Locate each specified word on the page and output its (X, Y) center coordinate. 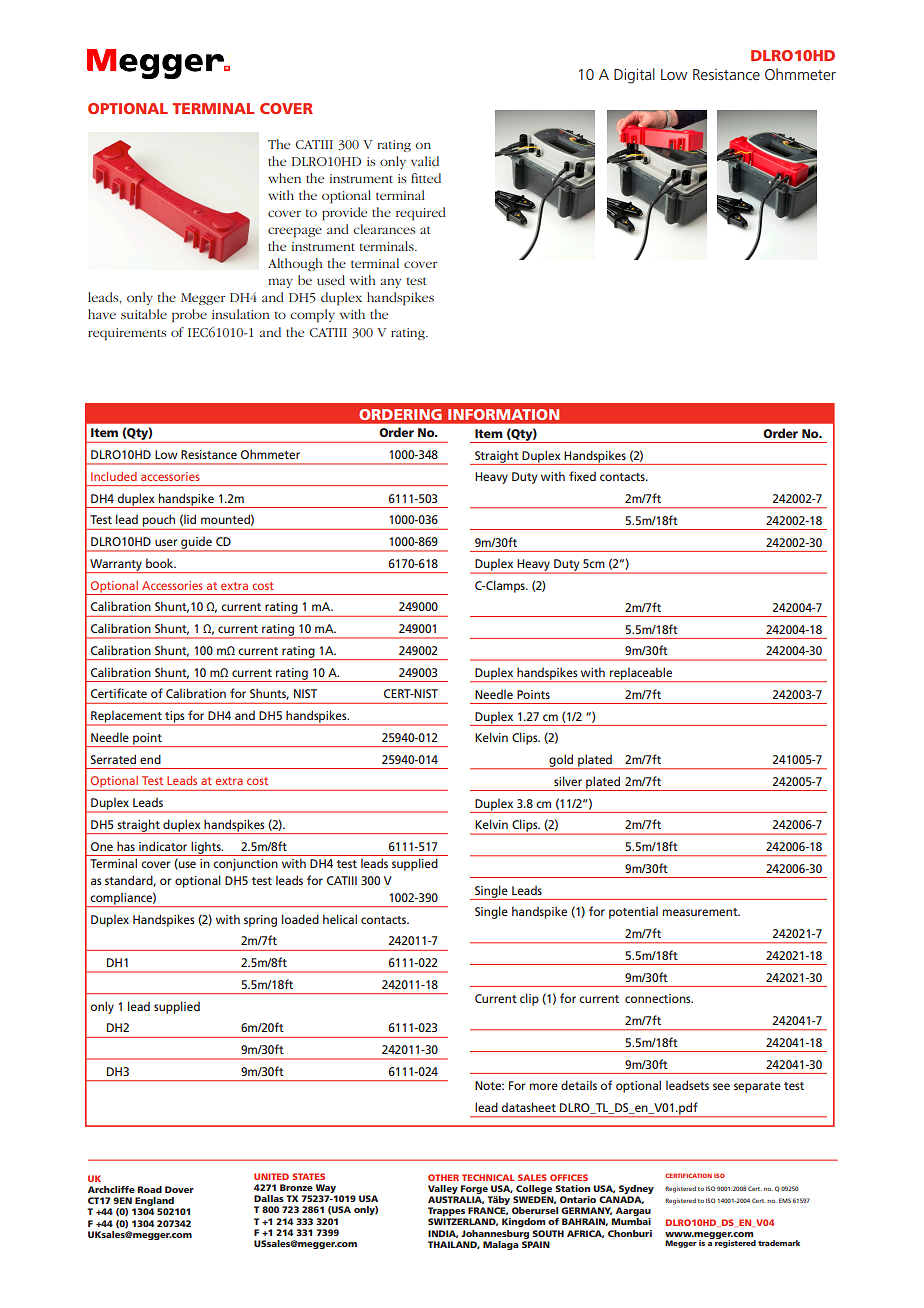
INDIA (443, 1234)
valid (425, 161)
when (284, 178)
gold (561, 761)
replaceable (641, 674)
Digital (634, 76)
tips (175, 718)
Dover (179, 1189)
